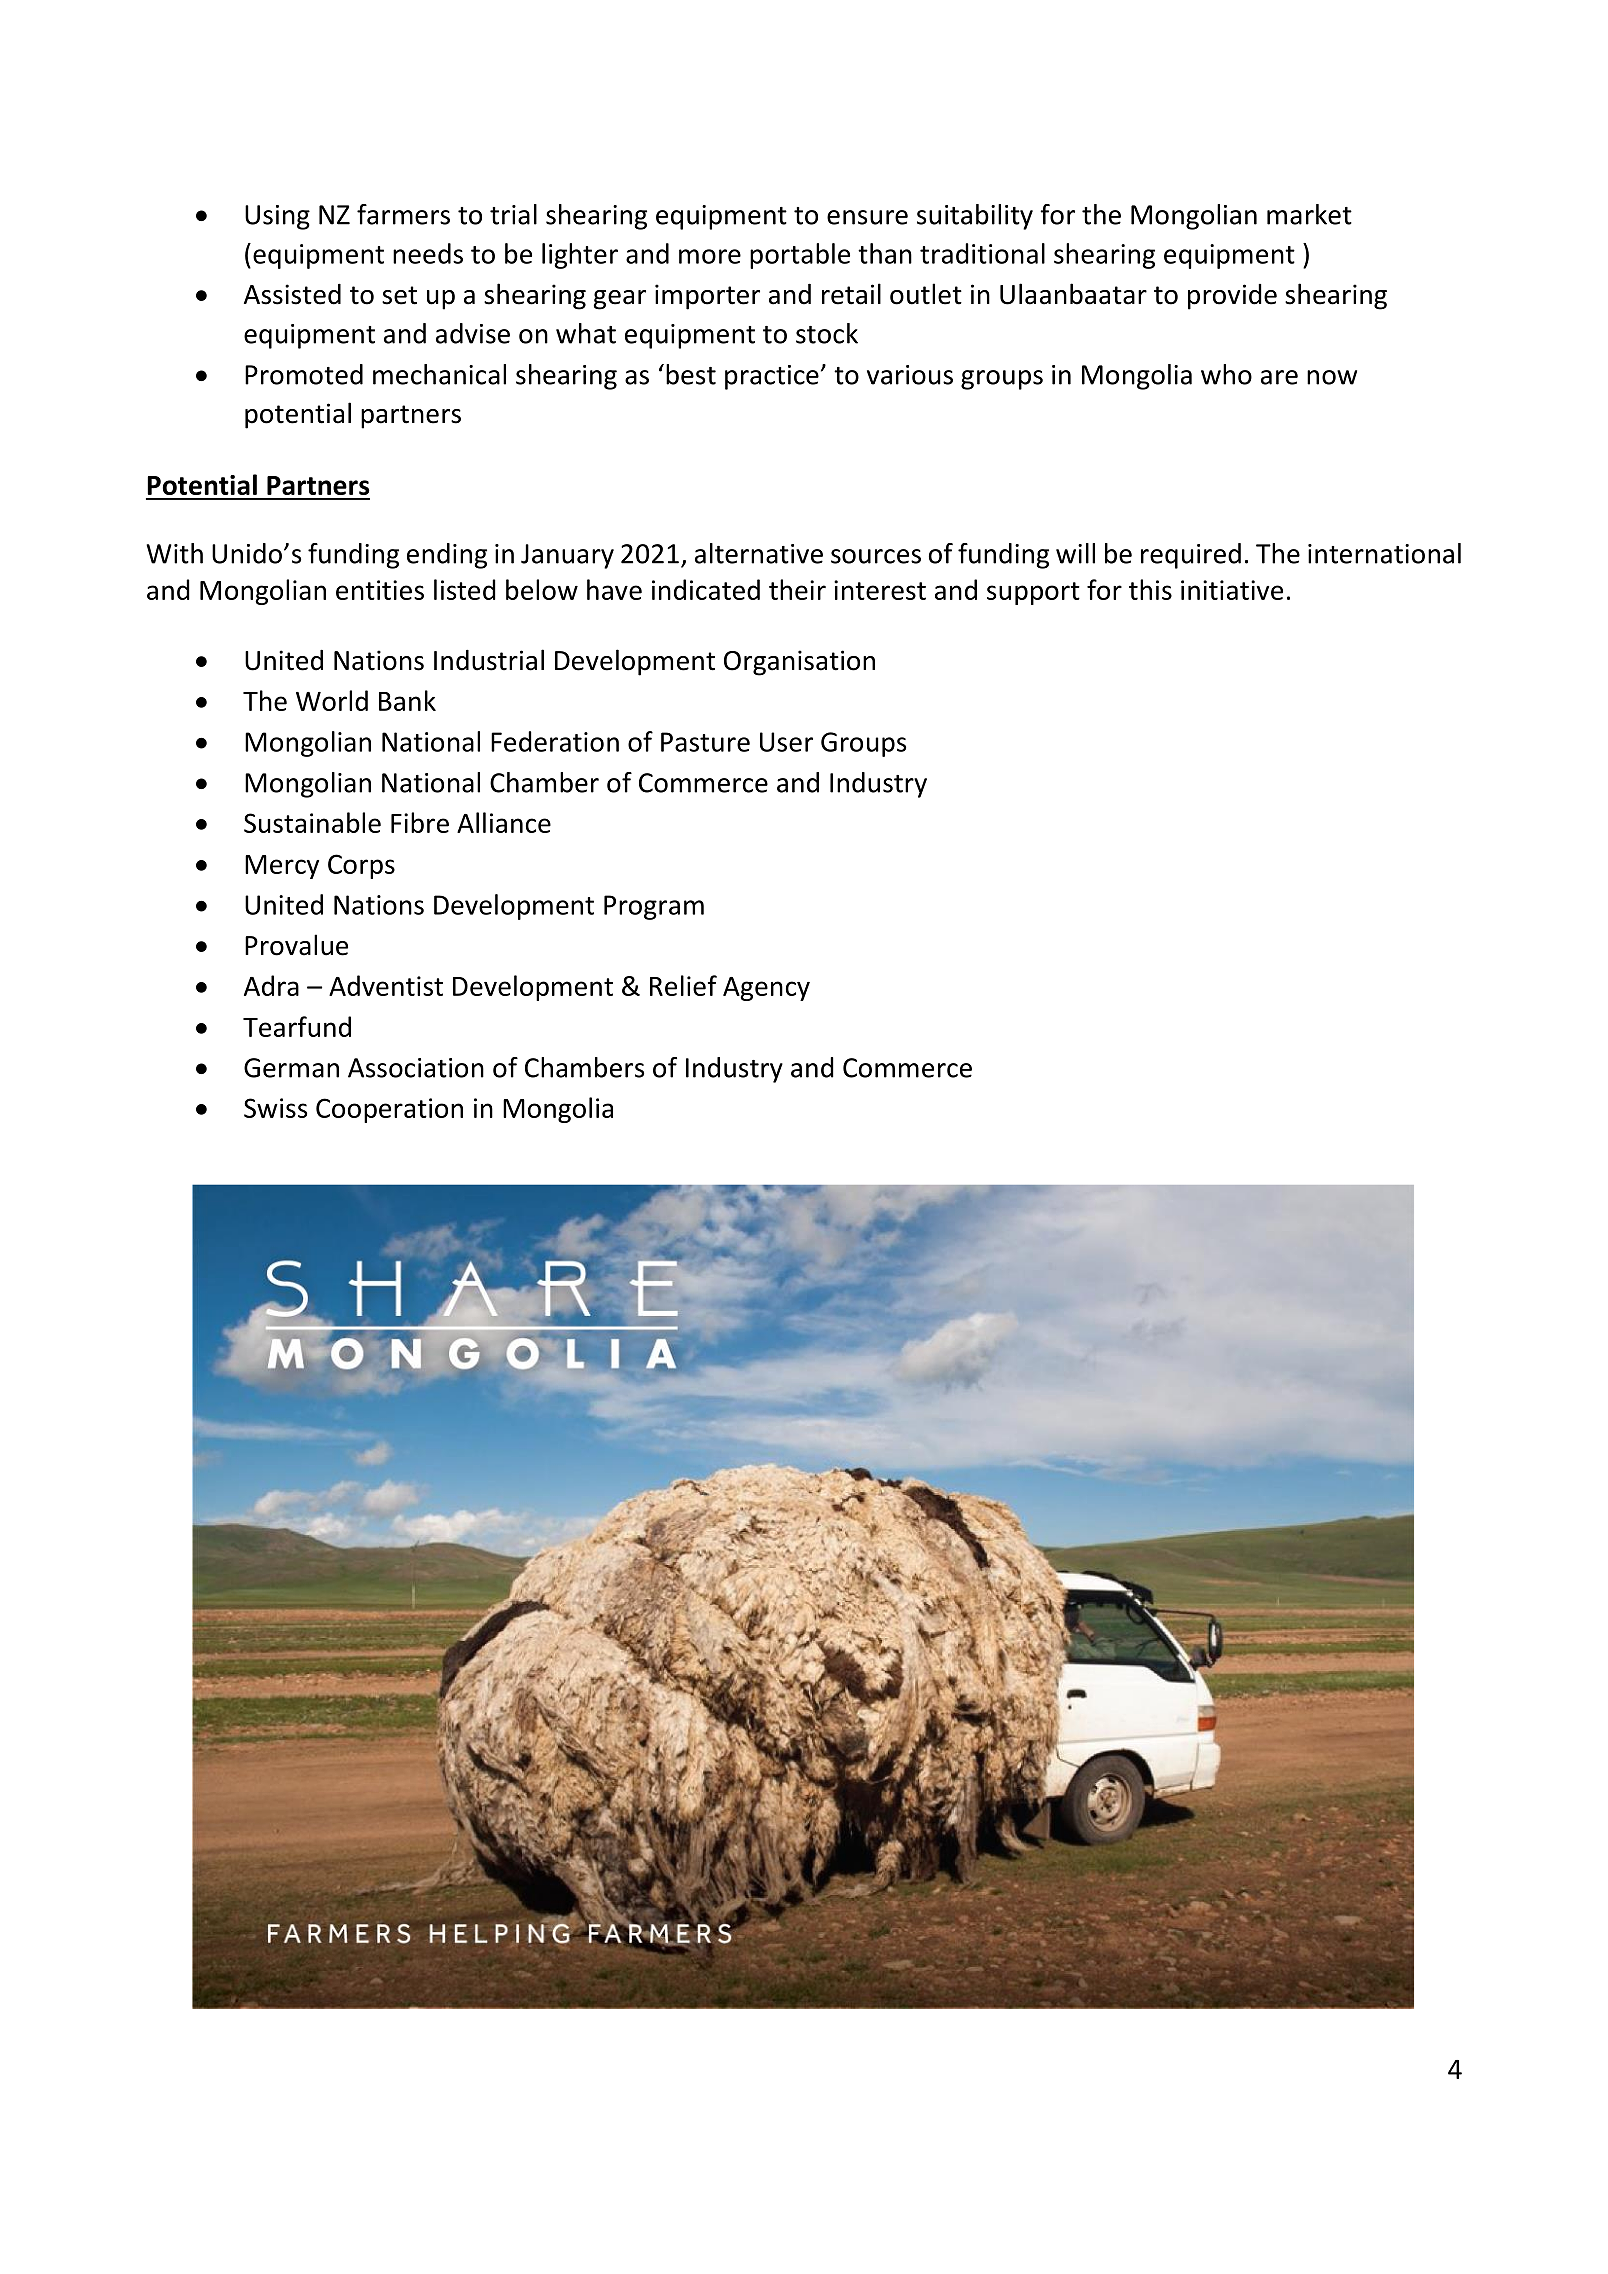 The width and height of the screenshot is (1608, 2274). What do you see at coordinates (277, 217) in the screenshot?
I see `Using` at bounding box center [277, 217].
